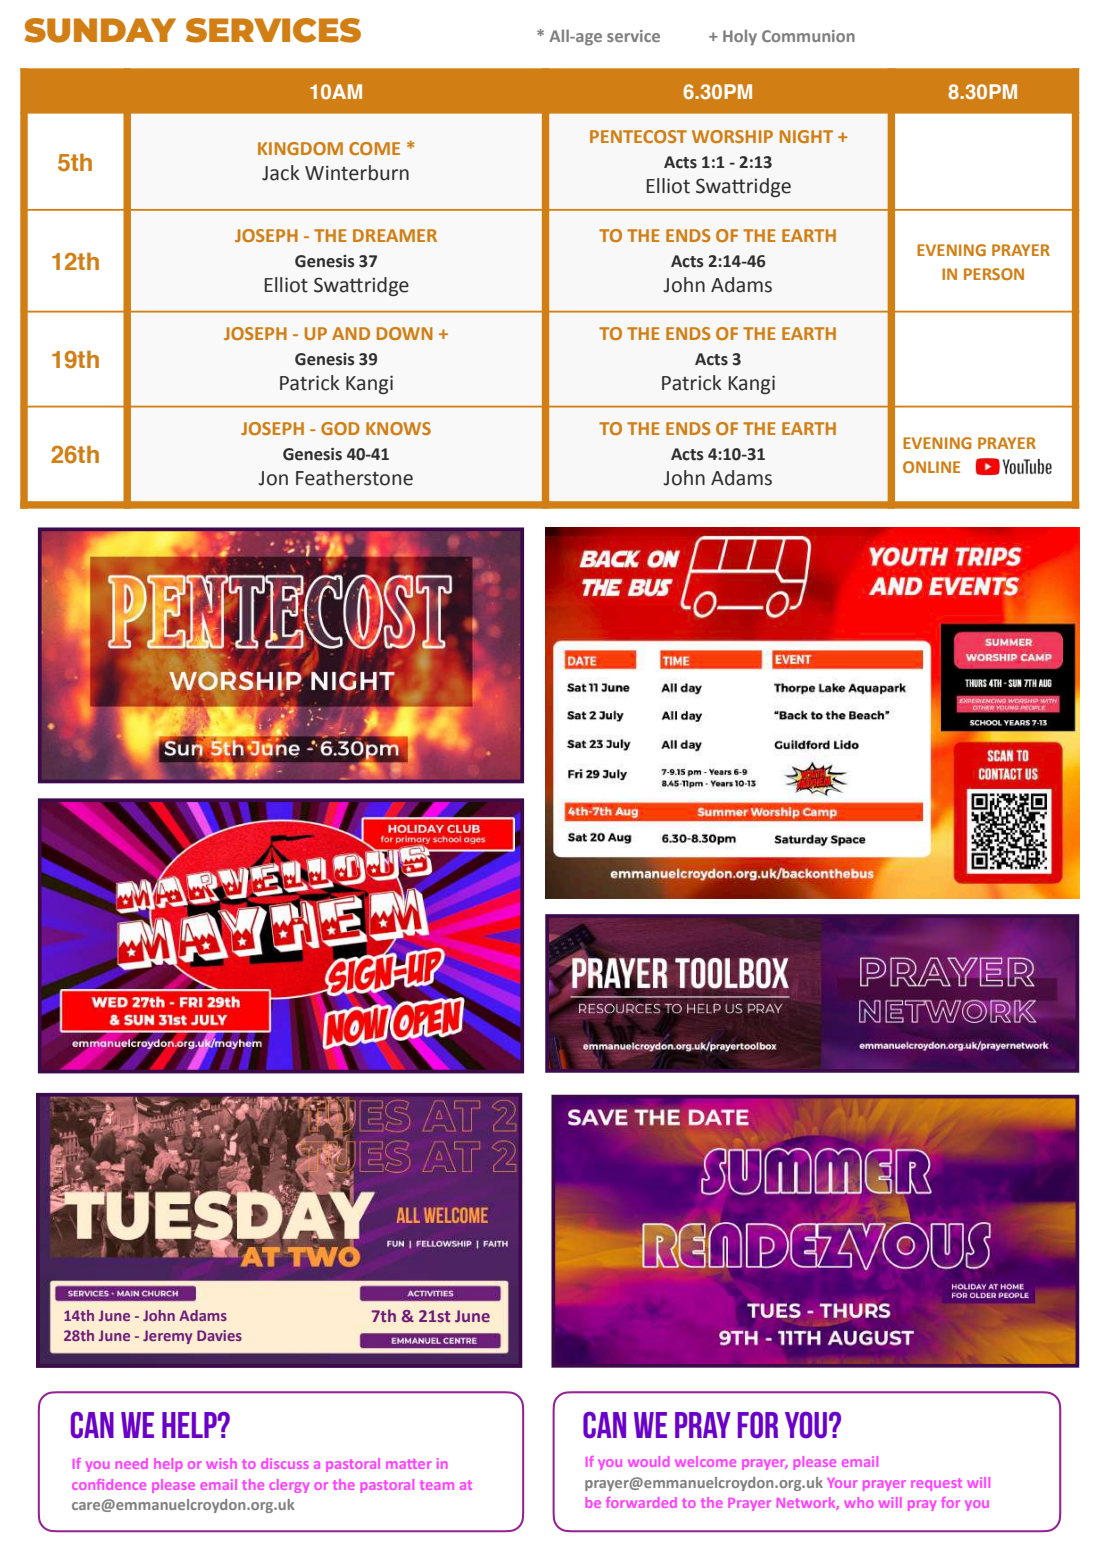 This screenshot has width=1105, height=1563. I want to click on Davies, so click(219, 1335).
